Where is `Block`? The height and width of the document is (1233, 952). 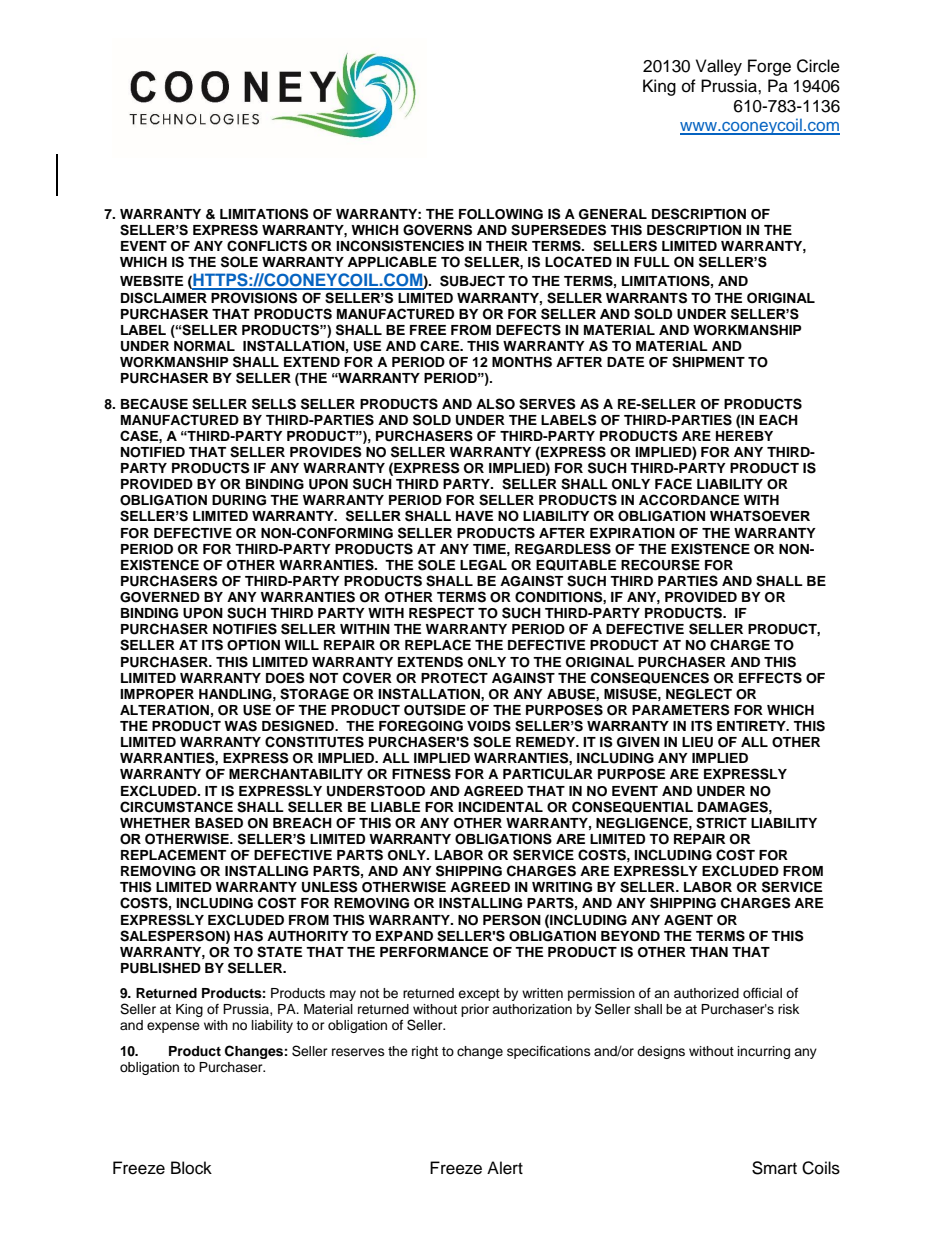 Block is located at coordinates (191, 1168).
